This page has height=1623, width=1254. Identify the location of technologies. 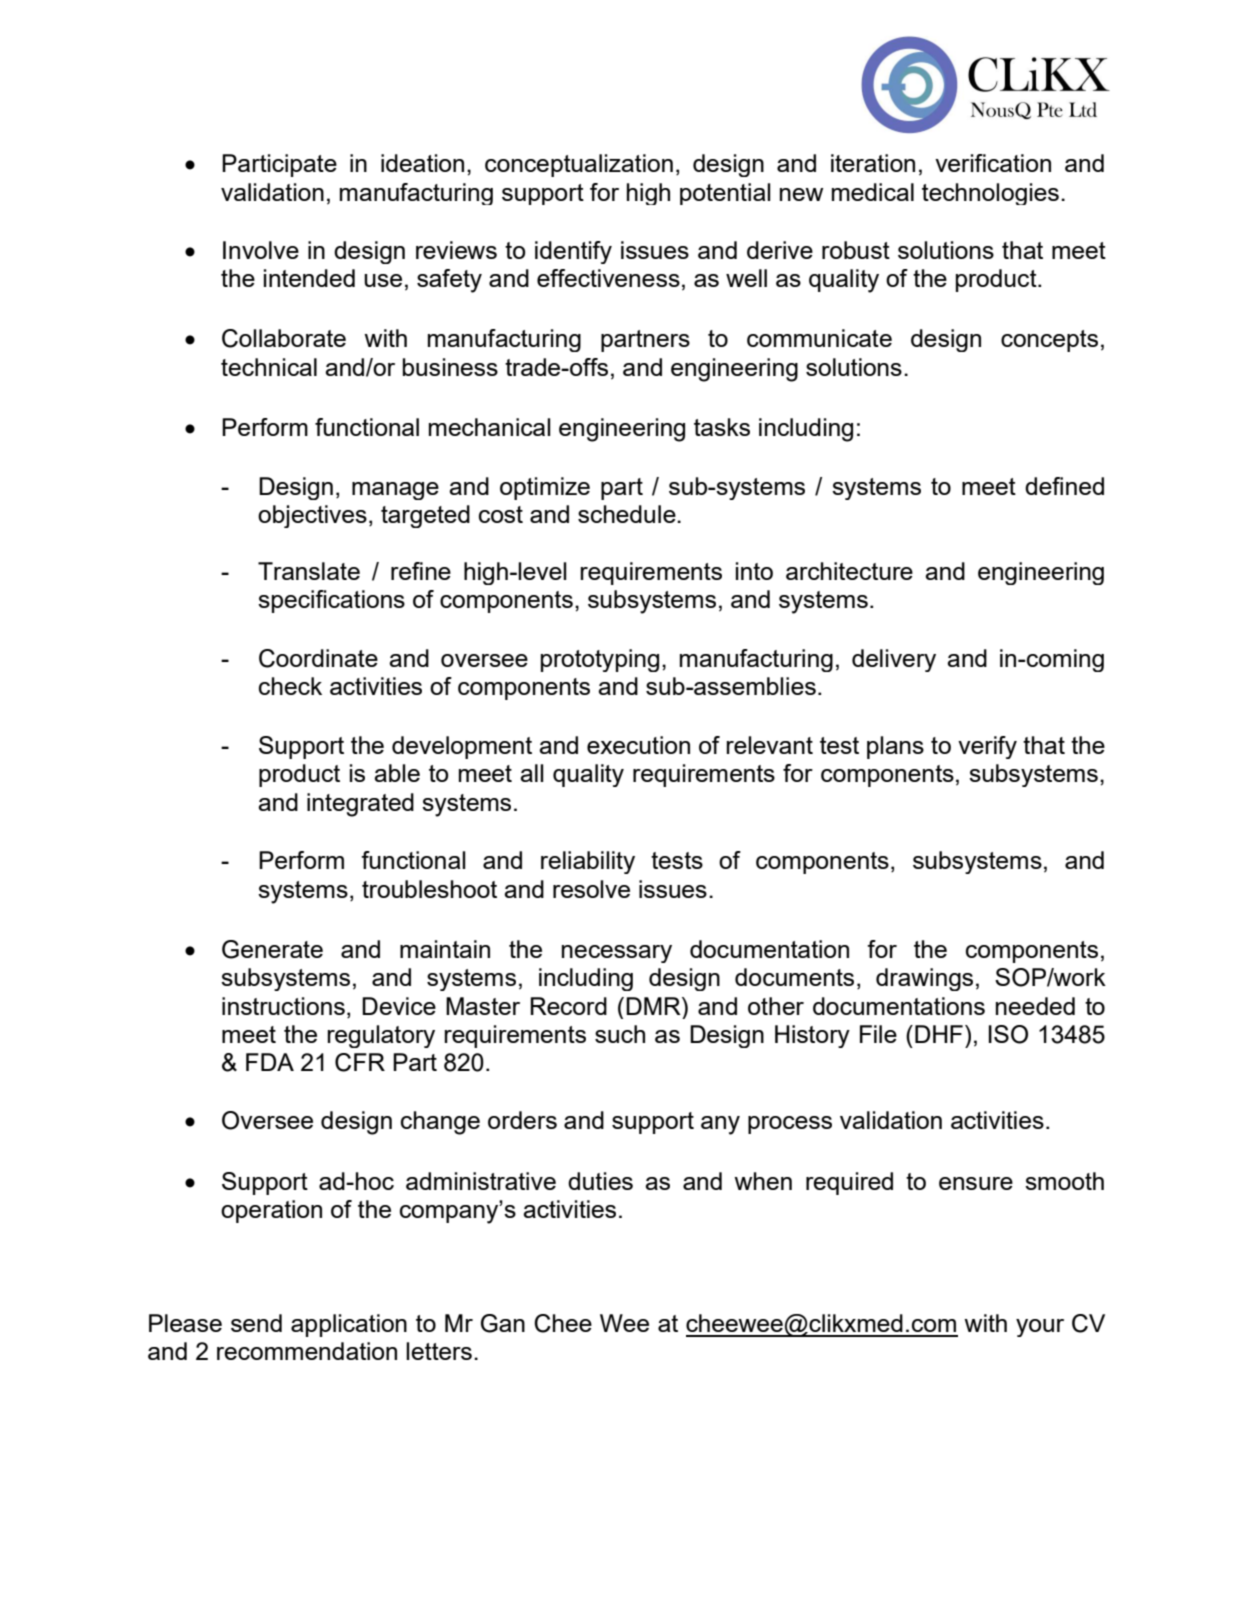
(990, 194).
